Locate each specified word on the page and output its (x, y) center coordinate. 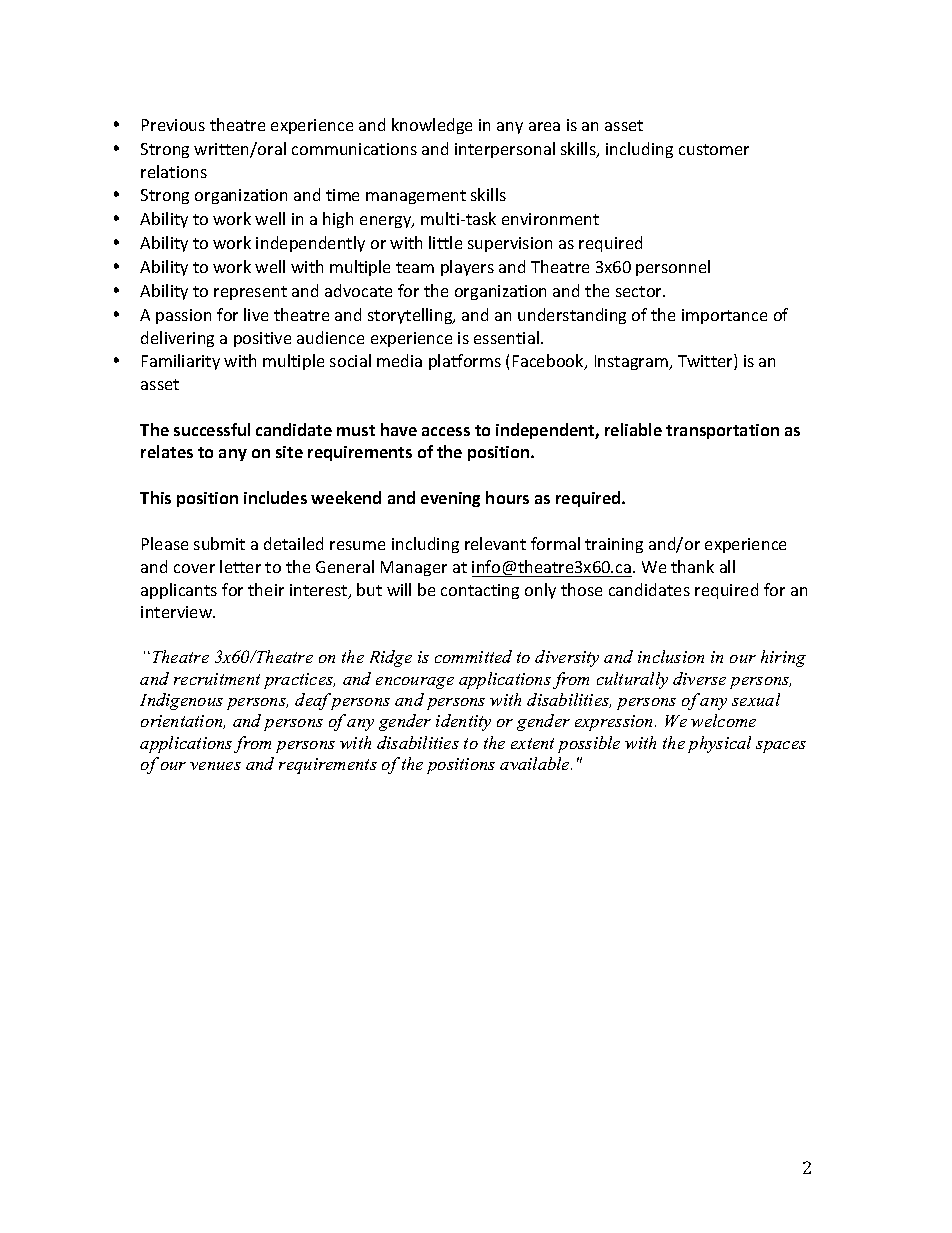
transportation (722, 431)
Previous (173, 125)
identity (463, 722)
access (446, 431)
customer (714, 149)
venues (215, 766)
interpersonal (505, 150)
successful (212, 429)
